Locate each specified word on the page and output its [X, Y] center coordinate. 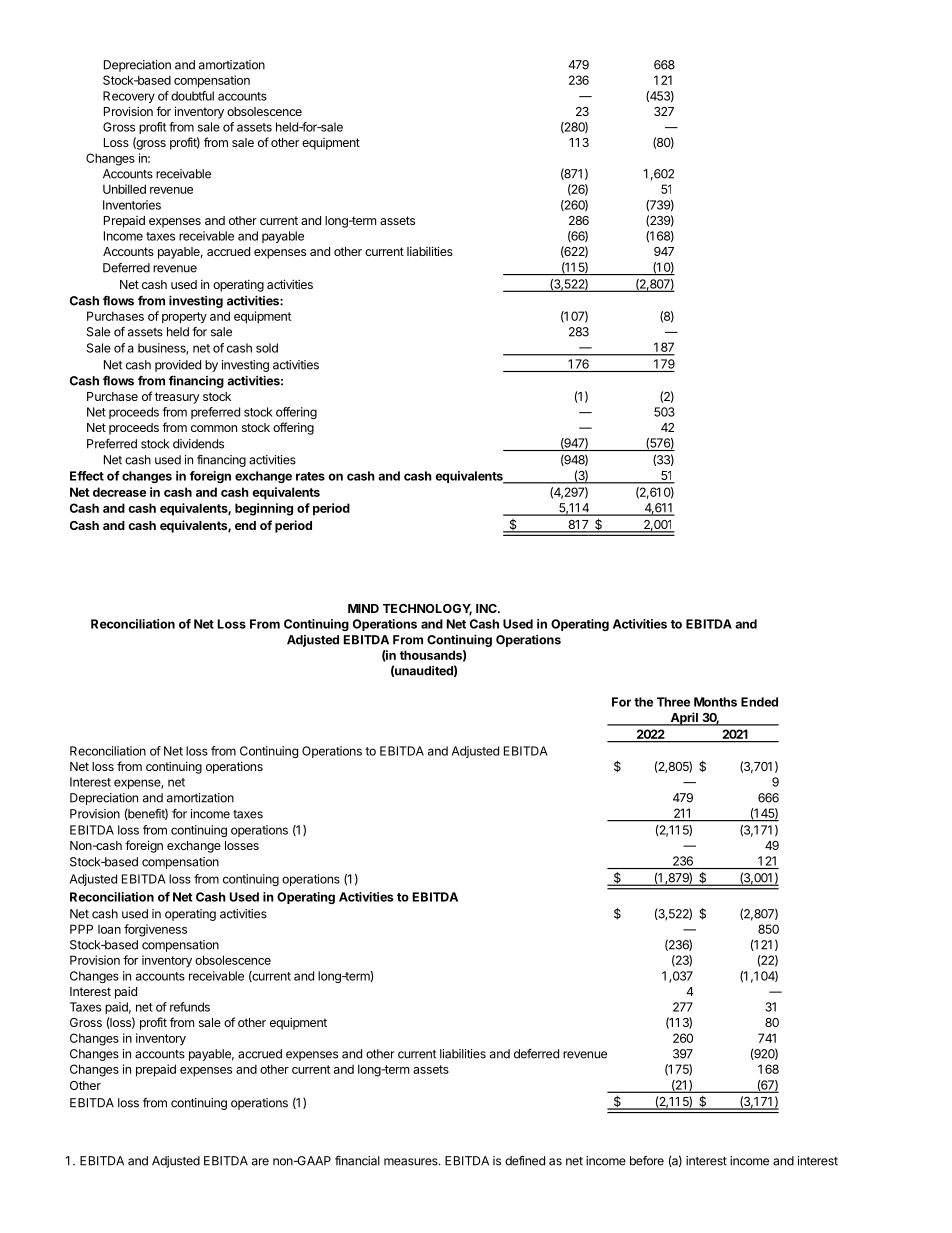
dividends [198, 444]
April [684, 719]
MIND [363, 608]
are [260, 1162]
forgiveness [155, 930]
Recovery [129, 97]
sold [267, 348]
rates [310, 476]
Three [673, 702]
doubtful [192, 96]
